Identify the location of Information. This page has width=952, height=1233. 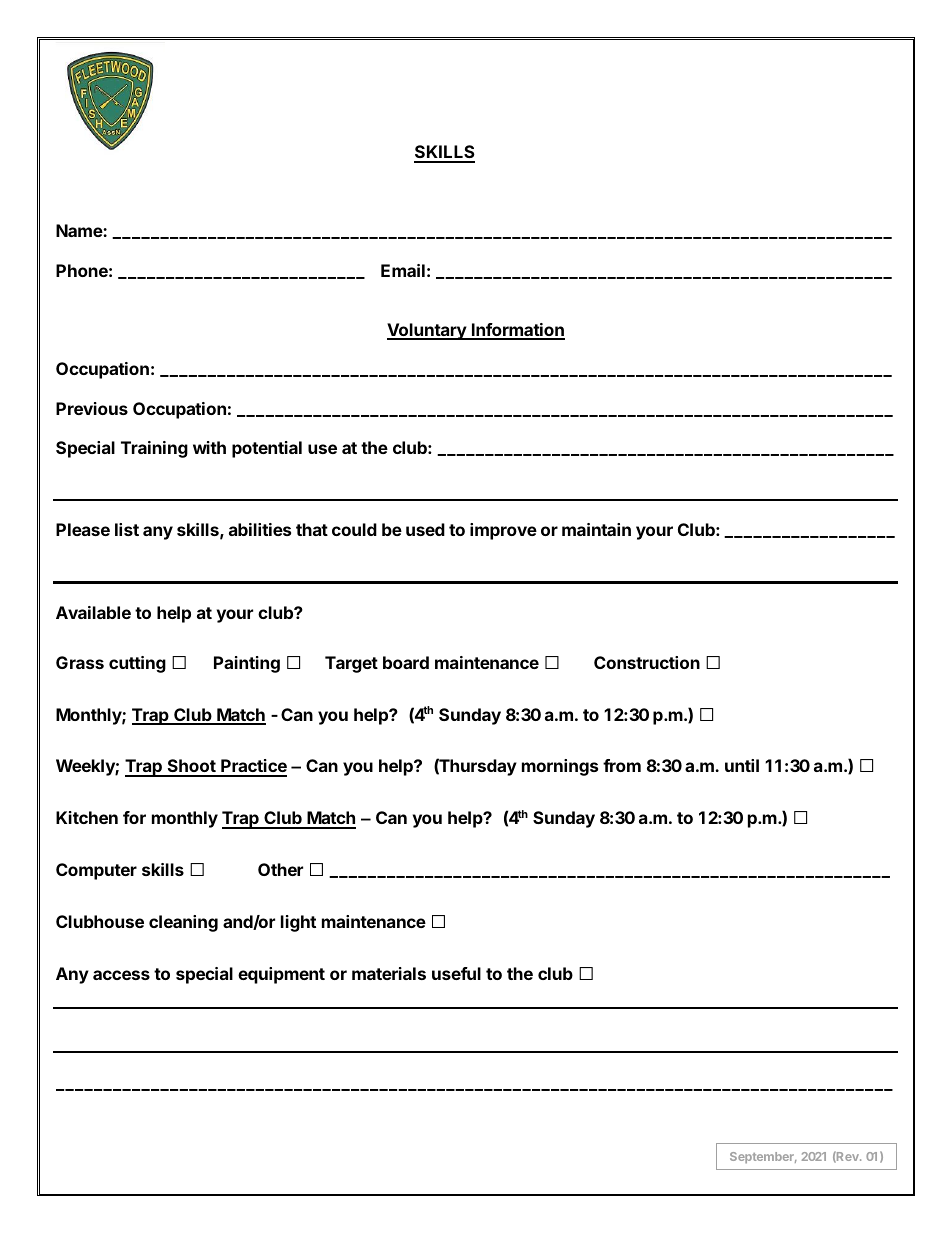
(517, 331).
